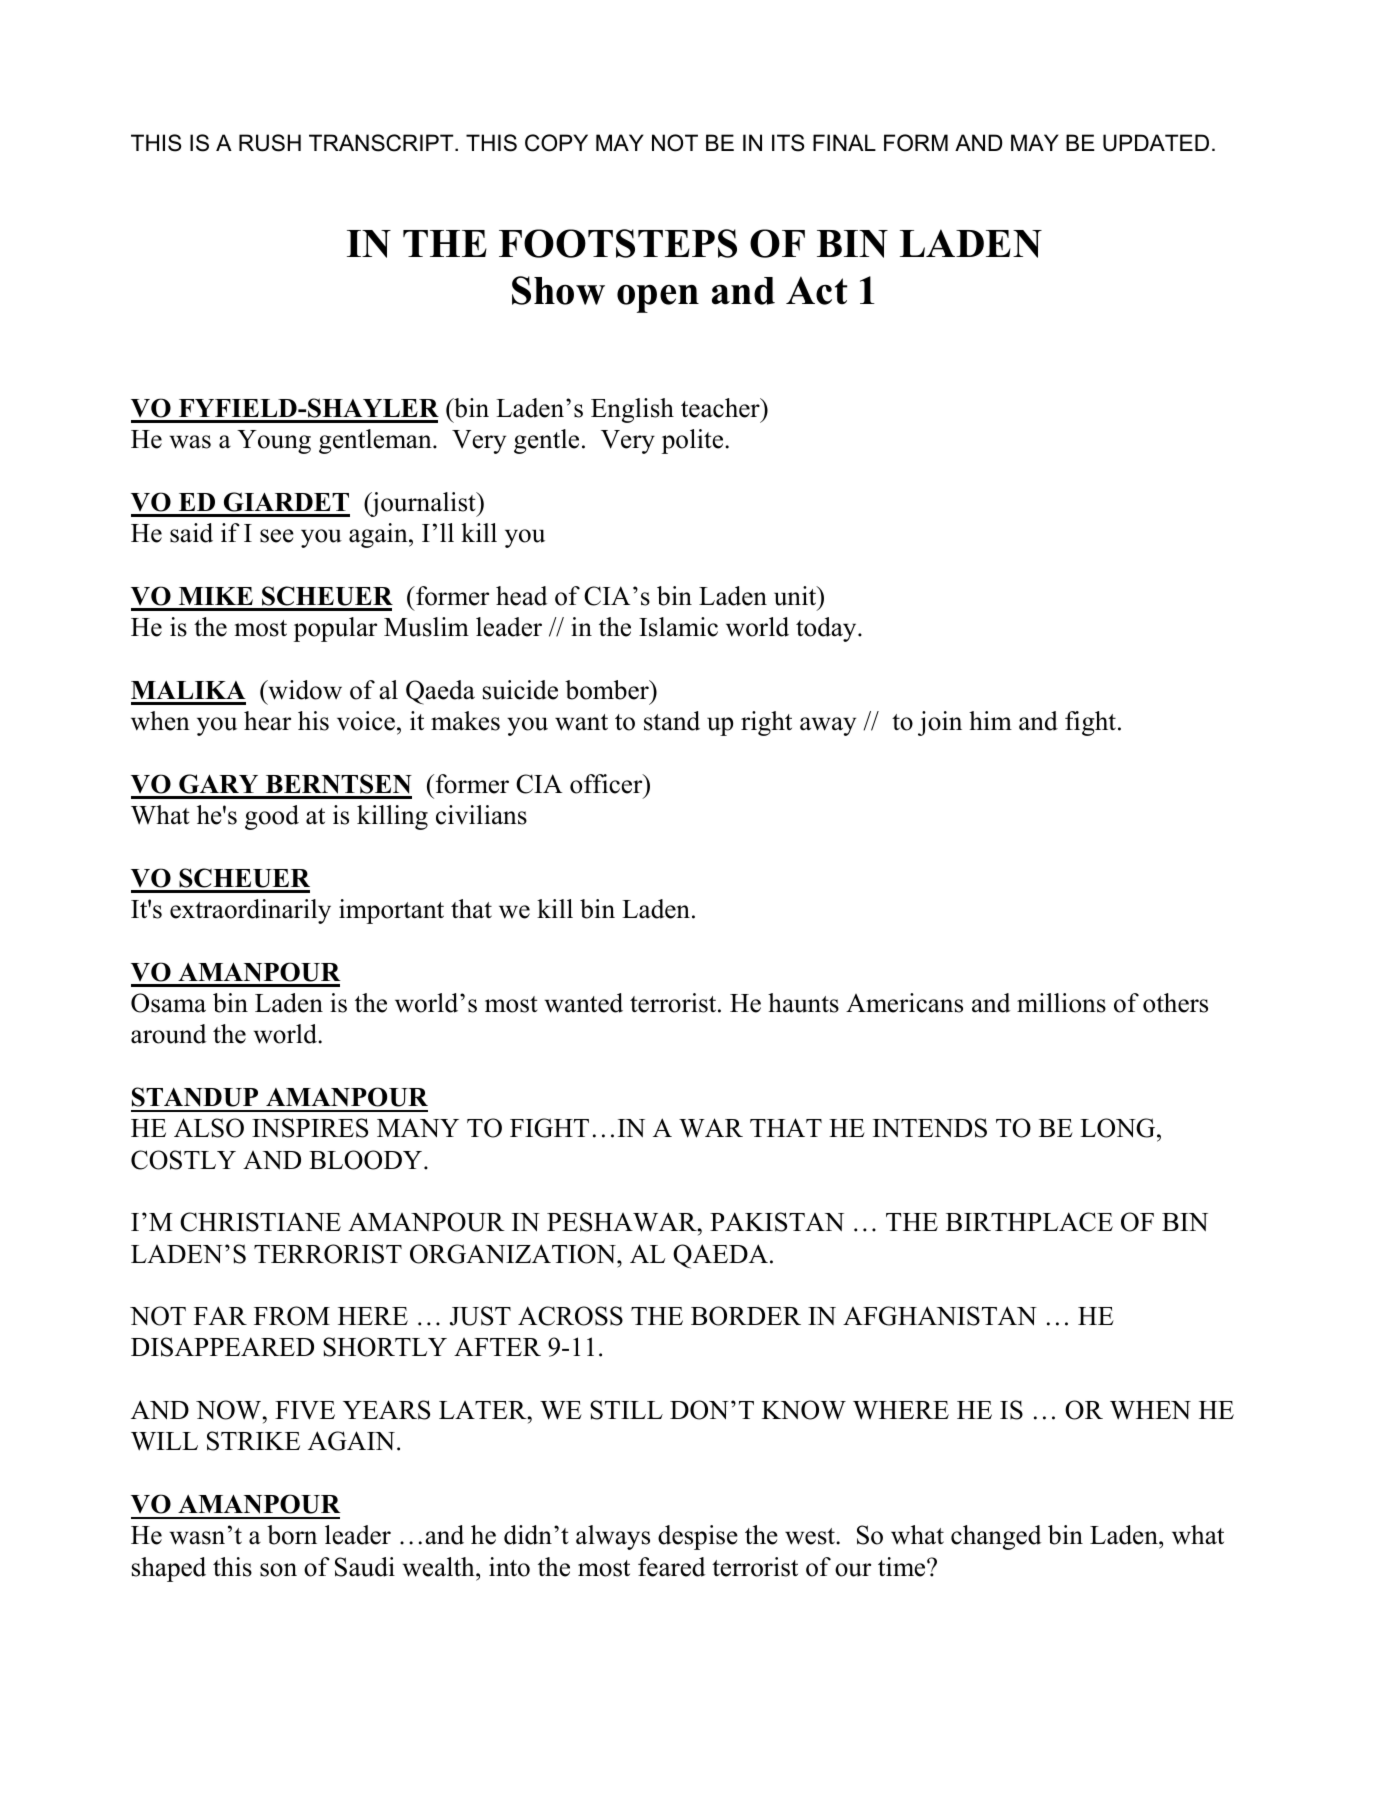 The height and width of the page is (1798, 1389). I want to click on despise, so click(698, 1537).
